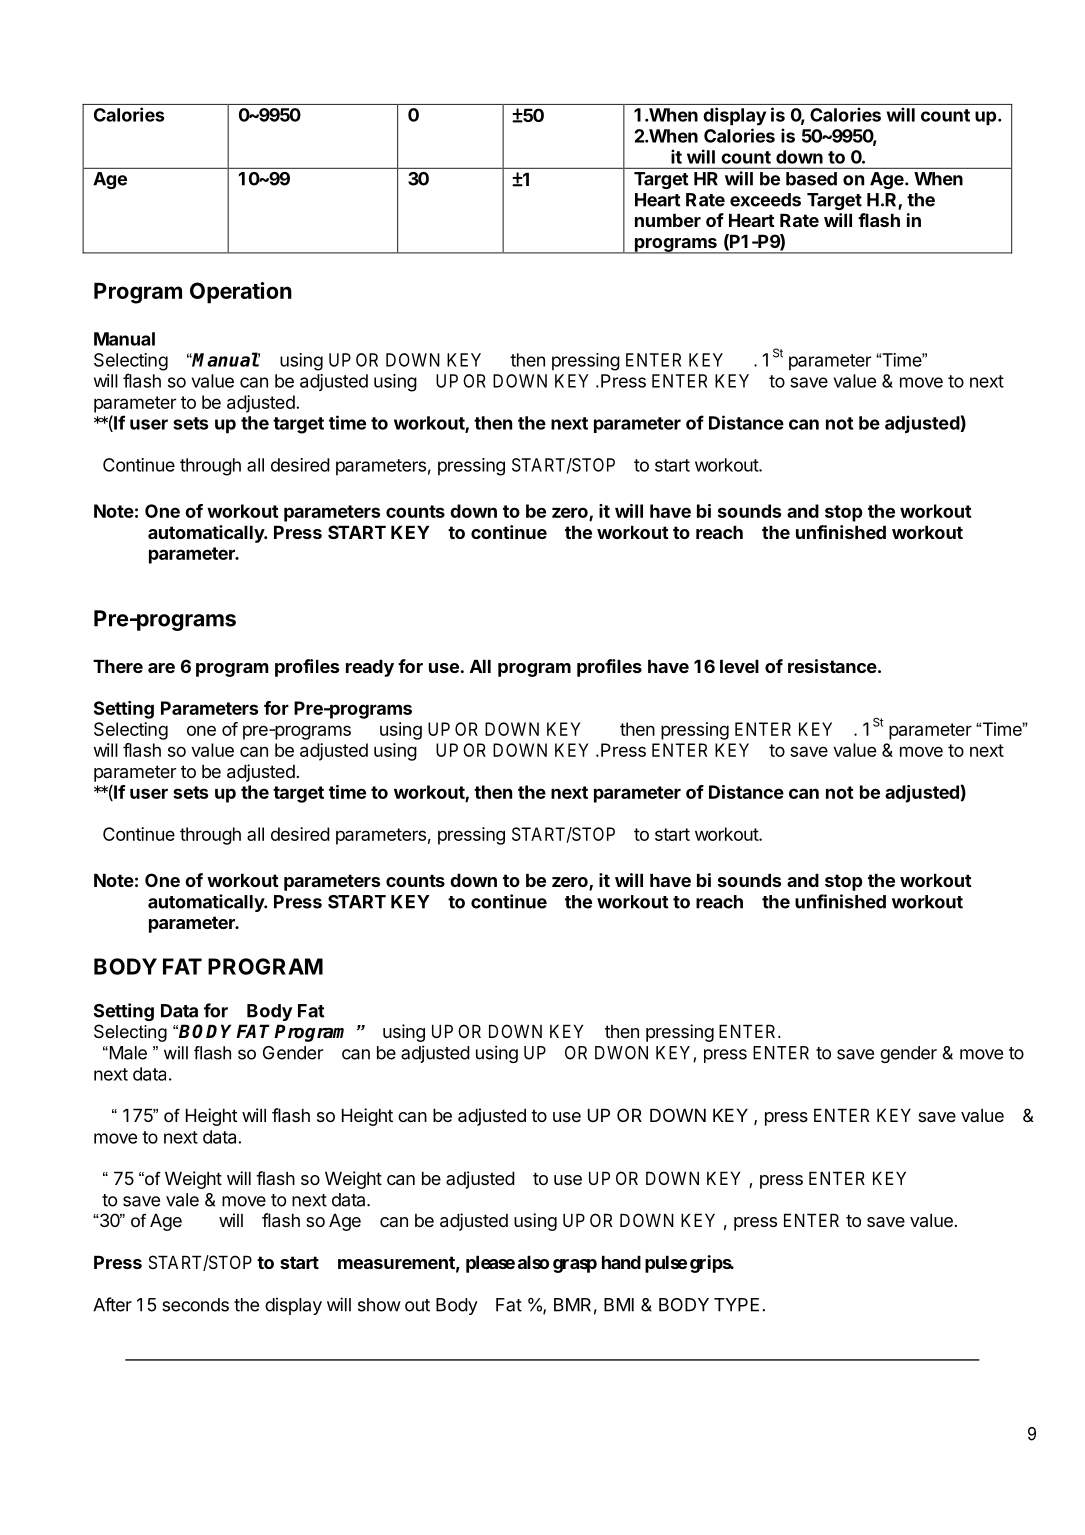 The image size is (1085, 1535). Describe the element at coordinates (533, 1262) in the screenshot. I see `also` at that location.
